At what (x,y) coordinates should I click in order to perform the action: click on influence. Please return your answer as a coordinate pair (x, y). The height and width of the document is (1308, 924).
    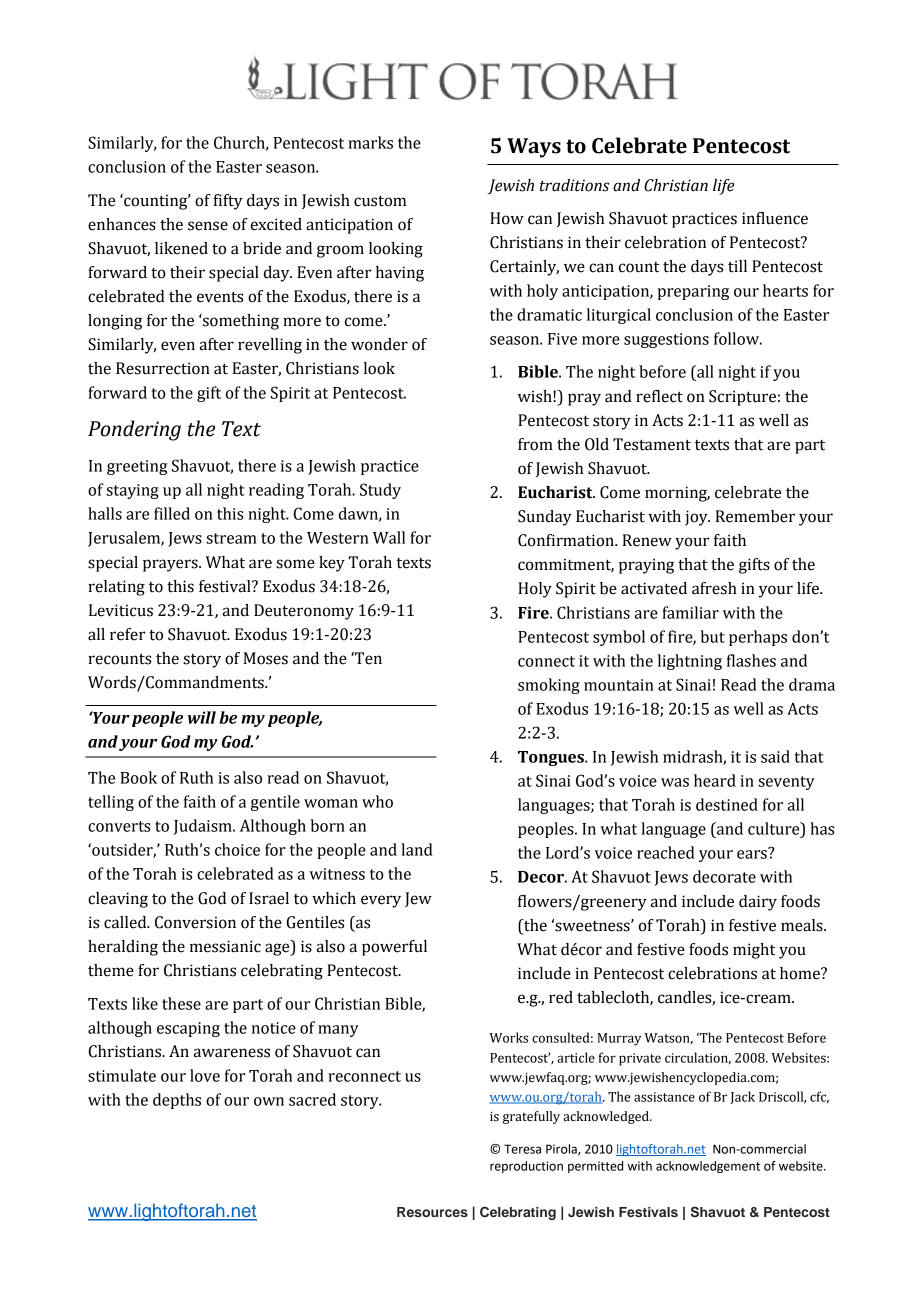
    Looking at the image, I should click on (775, 218).
